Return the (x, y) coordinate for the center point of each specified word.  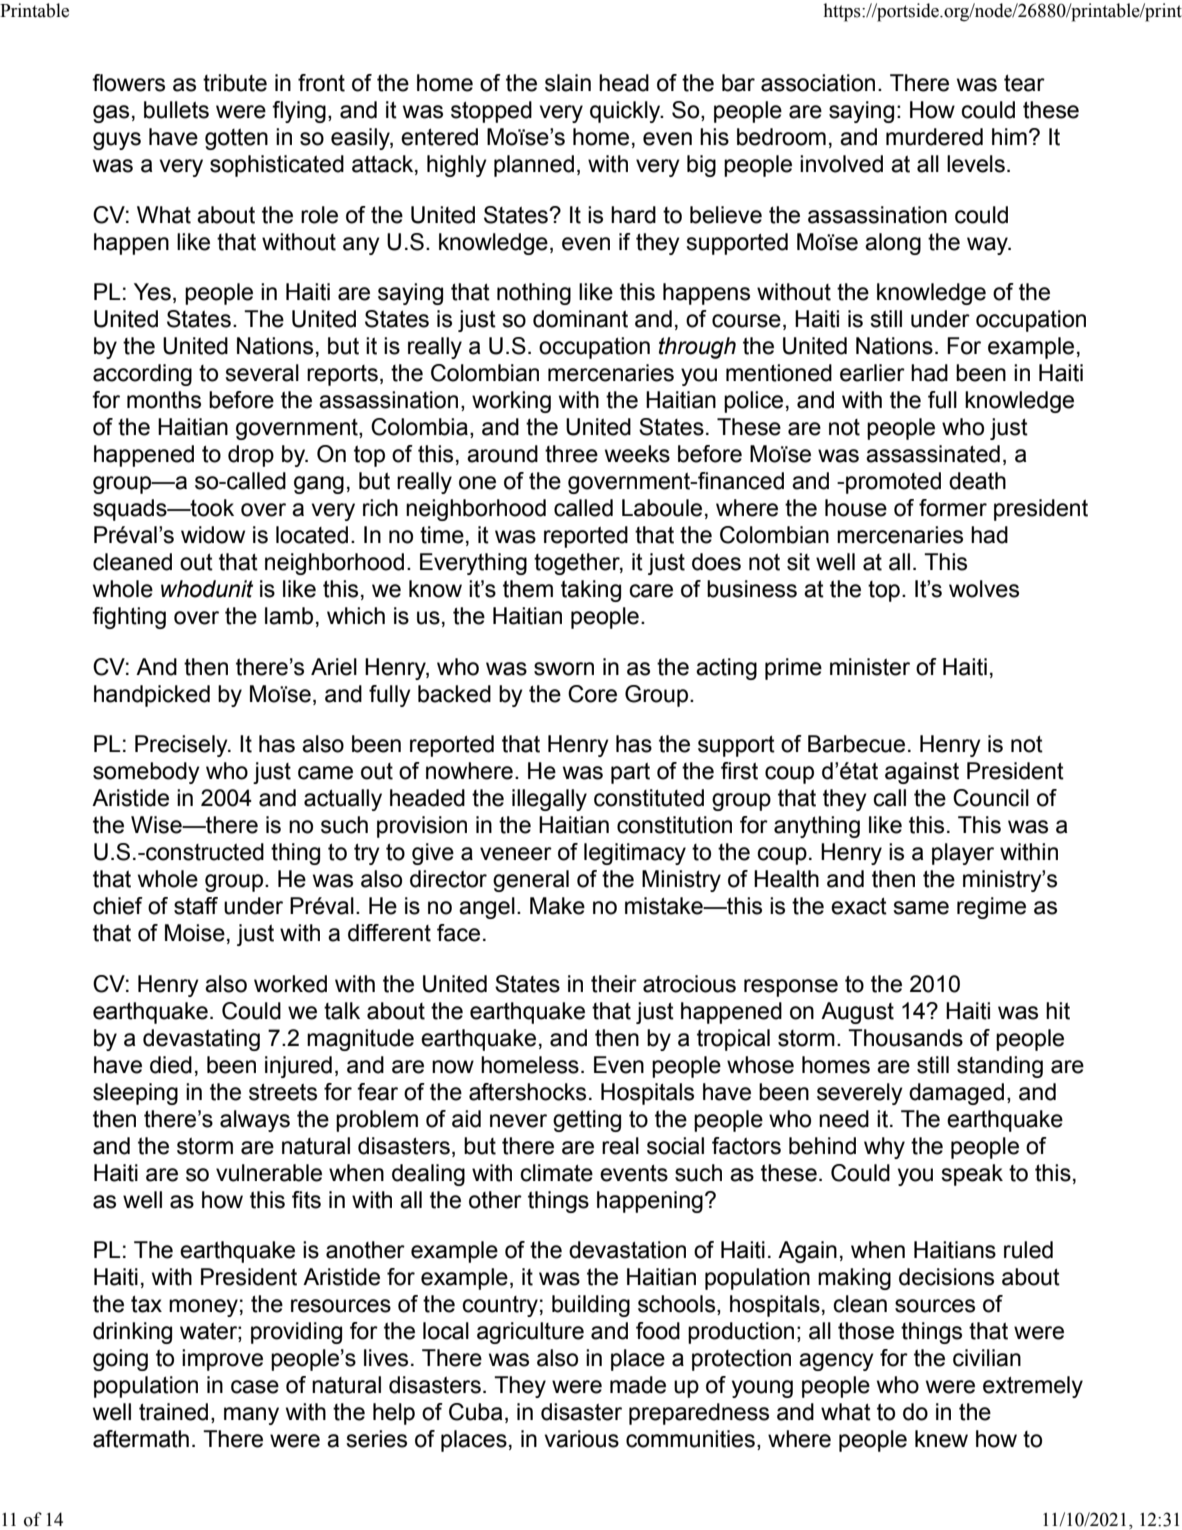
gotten (236, 139)
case (255, 1387)
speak (972, 1175)
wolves (984, 589)
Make (557, 906)
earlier (872, 373)
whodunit (207, 589)
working (511, 402)
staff (196, 906)
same (921, 908)
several (262, 373)
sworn (564, 669)
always (255, 1121)
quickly (626, 112)
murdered (934, 137)
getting (587, 1121)
